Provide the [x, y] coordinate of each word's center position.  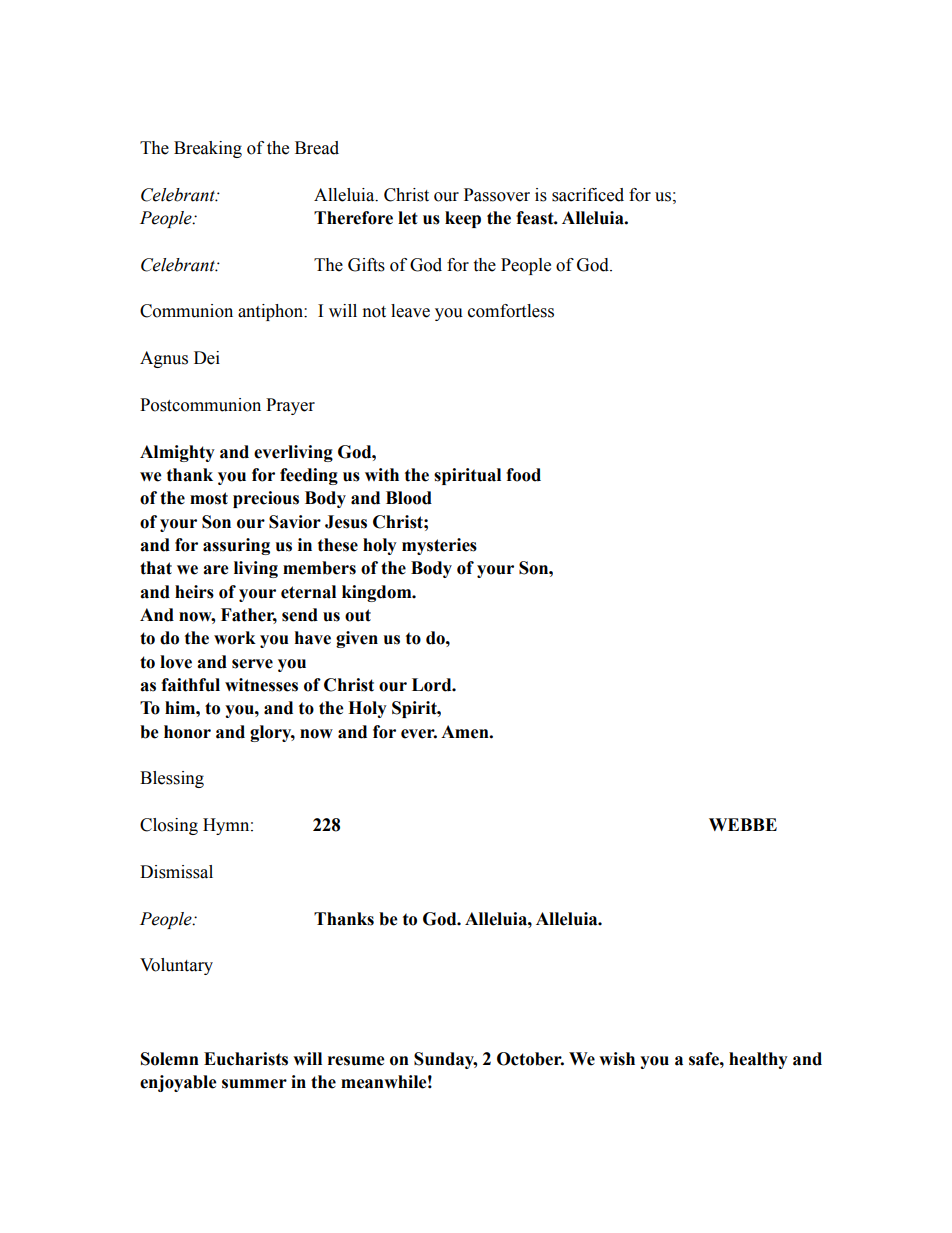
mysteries [439, 546]
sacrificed [588, 195]
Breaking [208, 149]
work [235, 638]
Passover [497, 195]
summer [254, 1084]
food [523, 475]
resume [356, 1061]
